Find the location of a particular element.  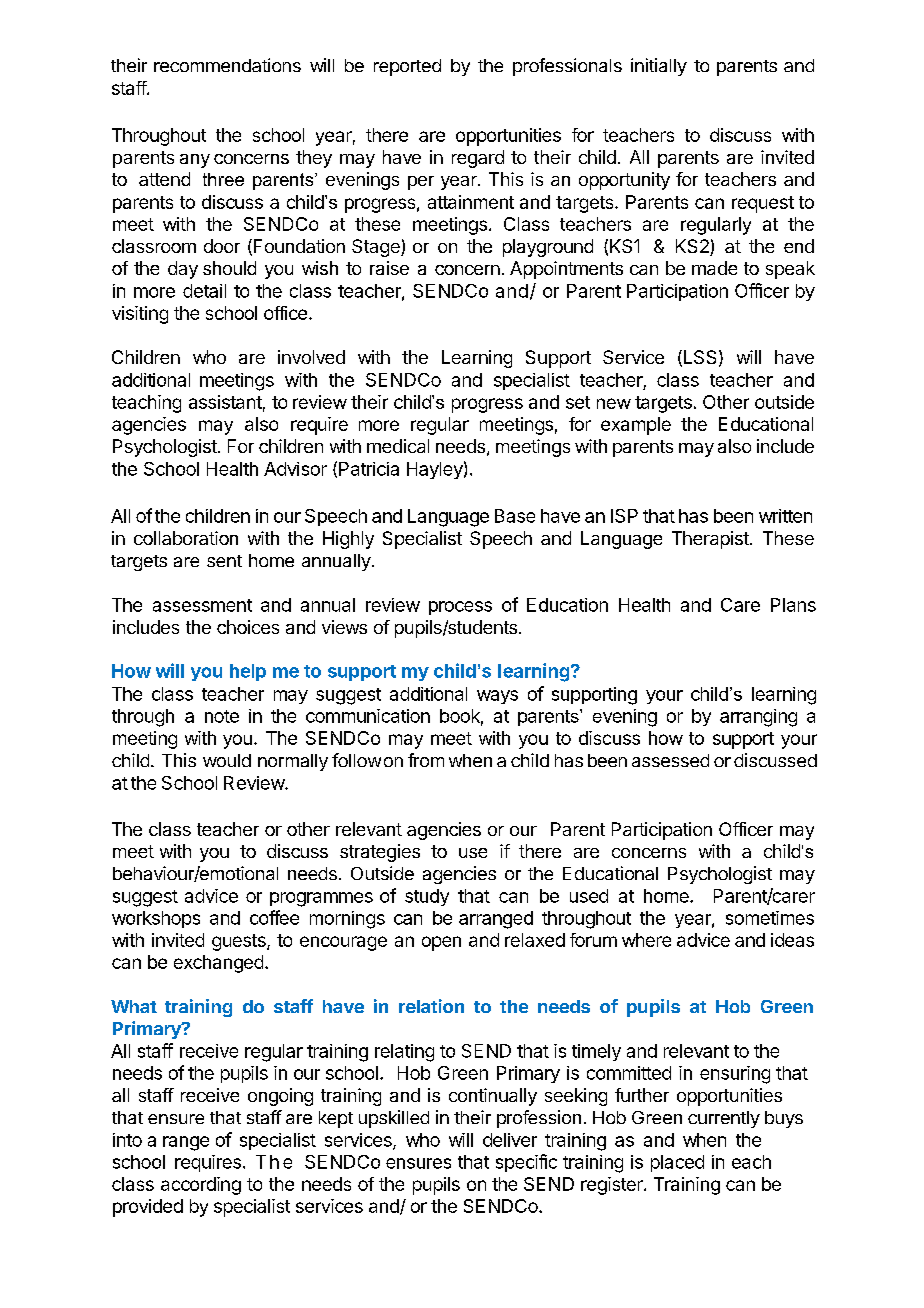

reported is located at coordinates (407, 67).
